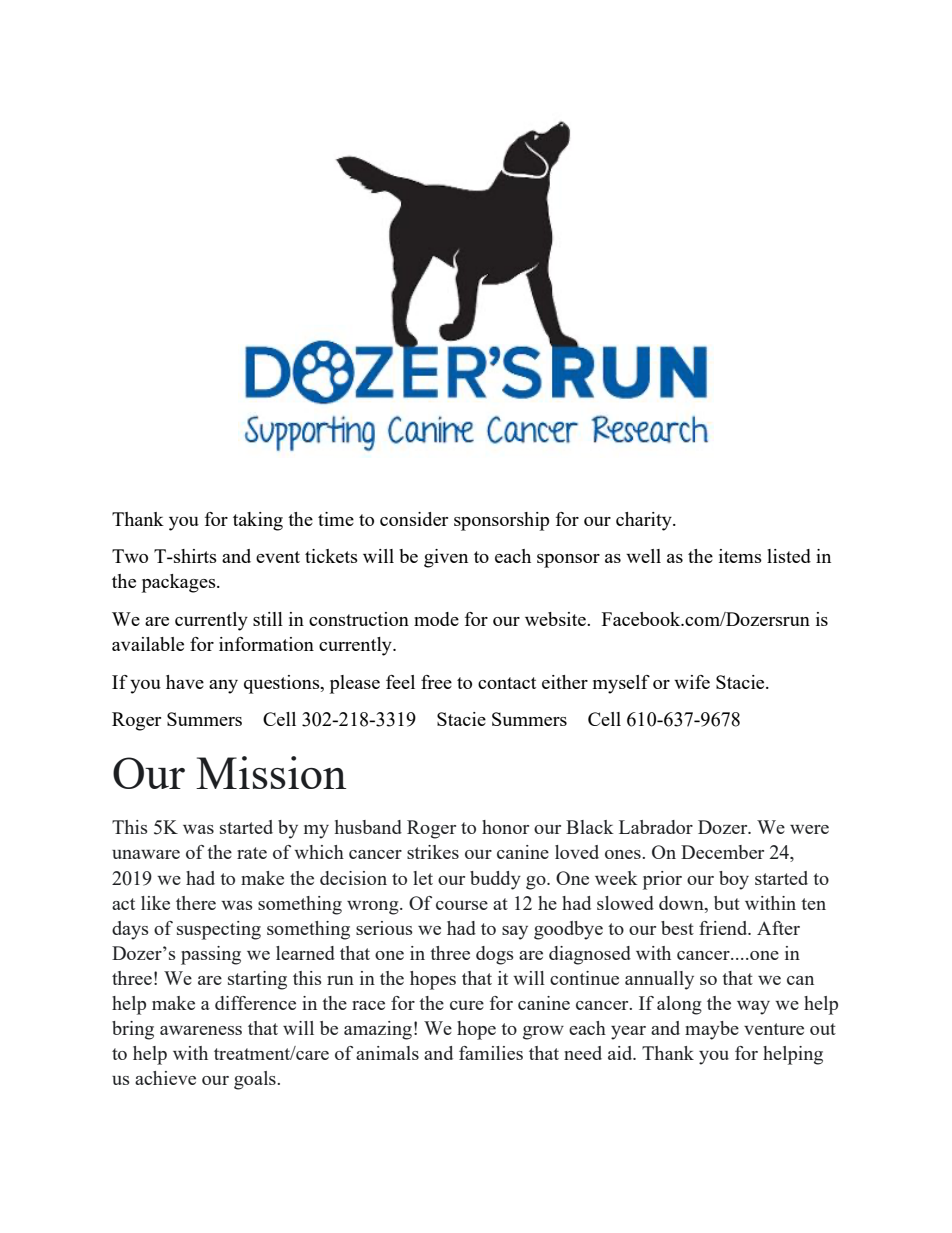 Image resolution: width=952 pixels, height=1233 pixels. Describe the element at coordinates (446, 558) in the screenshot. I see `given` at that location.
